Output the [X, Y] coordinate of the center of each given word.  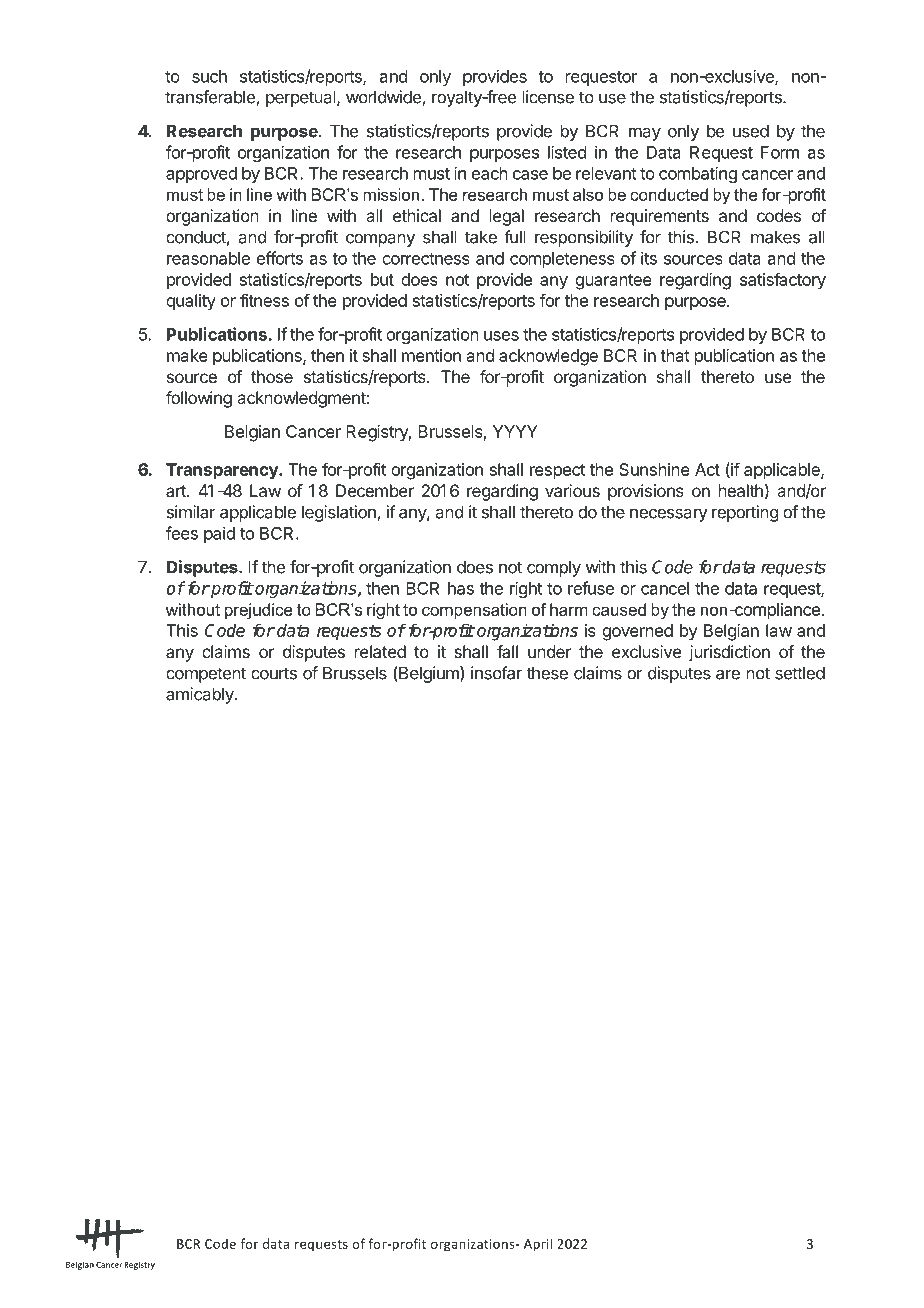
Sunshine [654, 469]
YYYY [515, 431]
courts [274, 673]
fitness [264, 300]
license [548, 97]
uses [501, 336]
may [645, 134]
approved [201, 175]
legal [507, 217]
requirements [660, 217]
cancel [665, 588]
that [675, 355]
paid [219, 534]
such [209, 76]
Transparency [223, 471]
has [461, 588]
